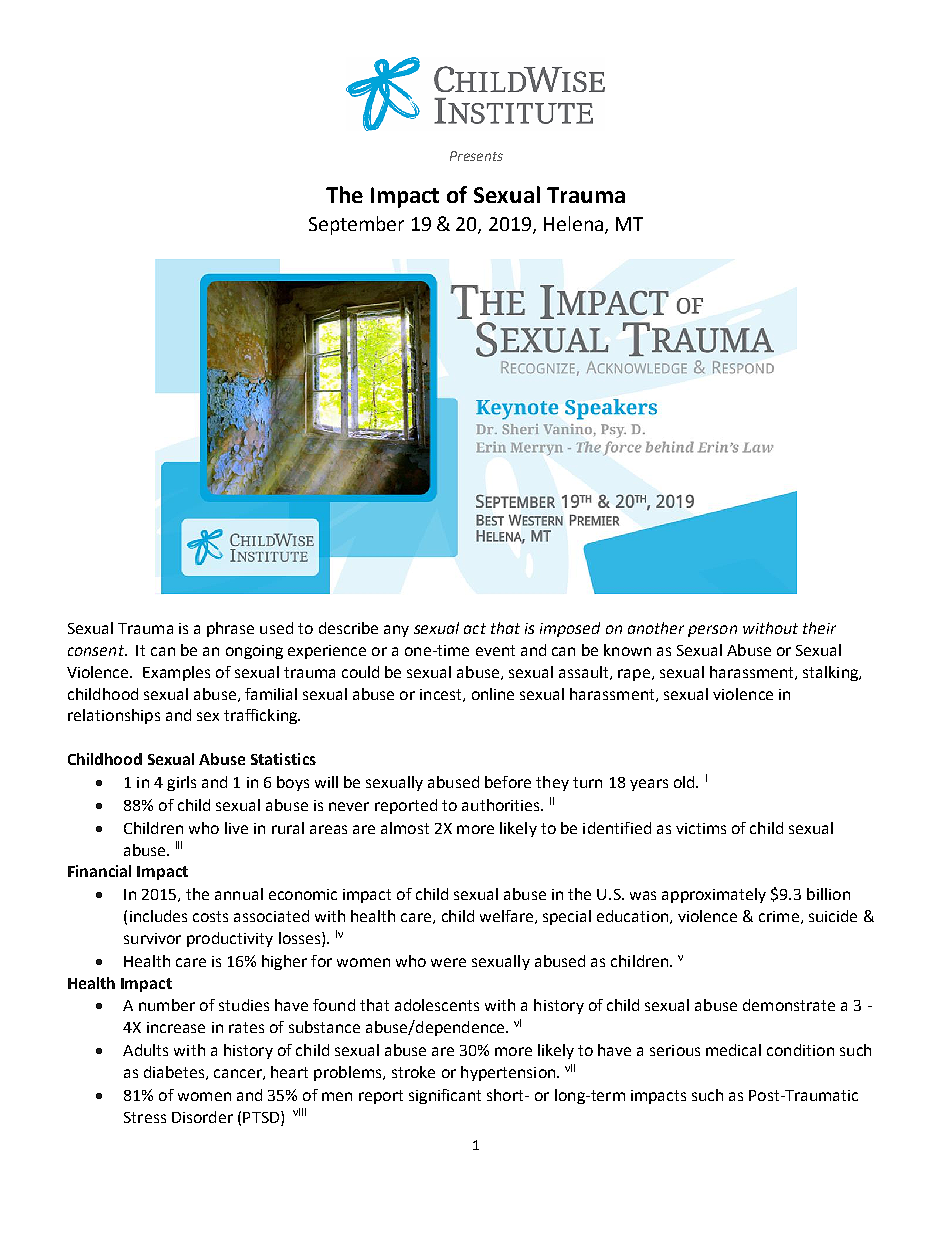  I want to click on Helena, so click(573, 223).
